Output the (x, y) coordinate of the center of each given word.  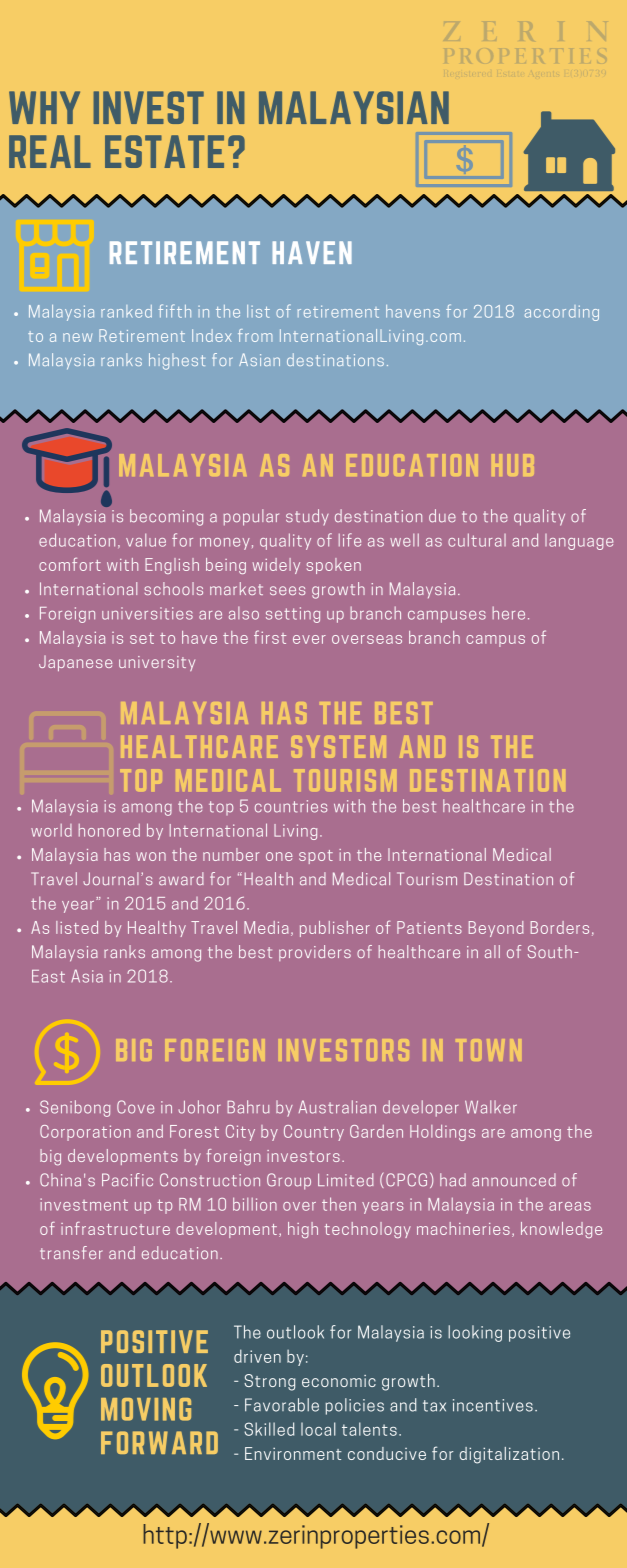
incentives (493, 1405)
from (255, 335)
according (562, 313)
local (318, 1429)
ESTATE (164, 151)
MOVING (146, 1409)
